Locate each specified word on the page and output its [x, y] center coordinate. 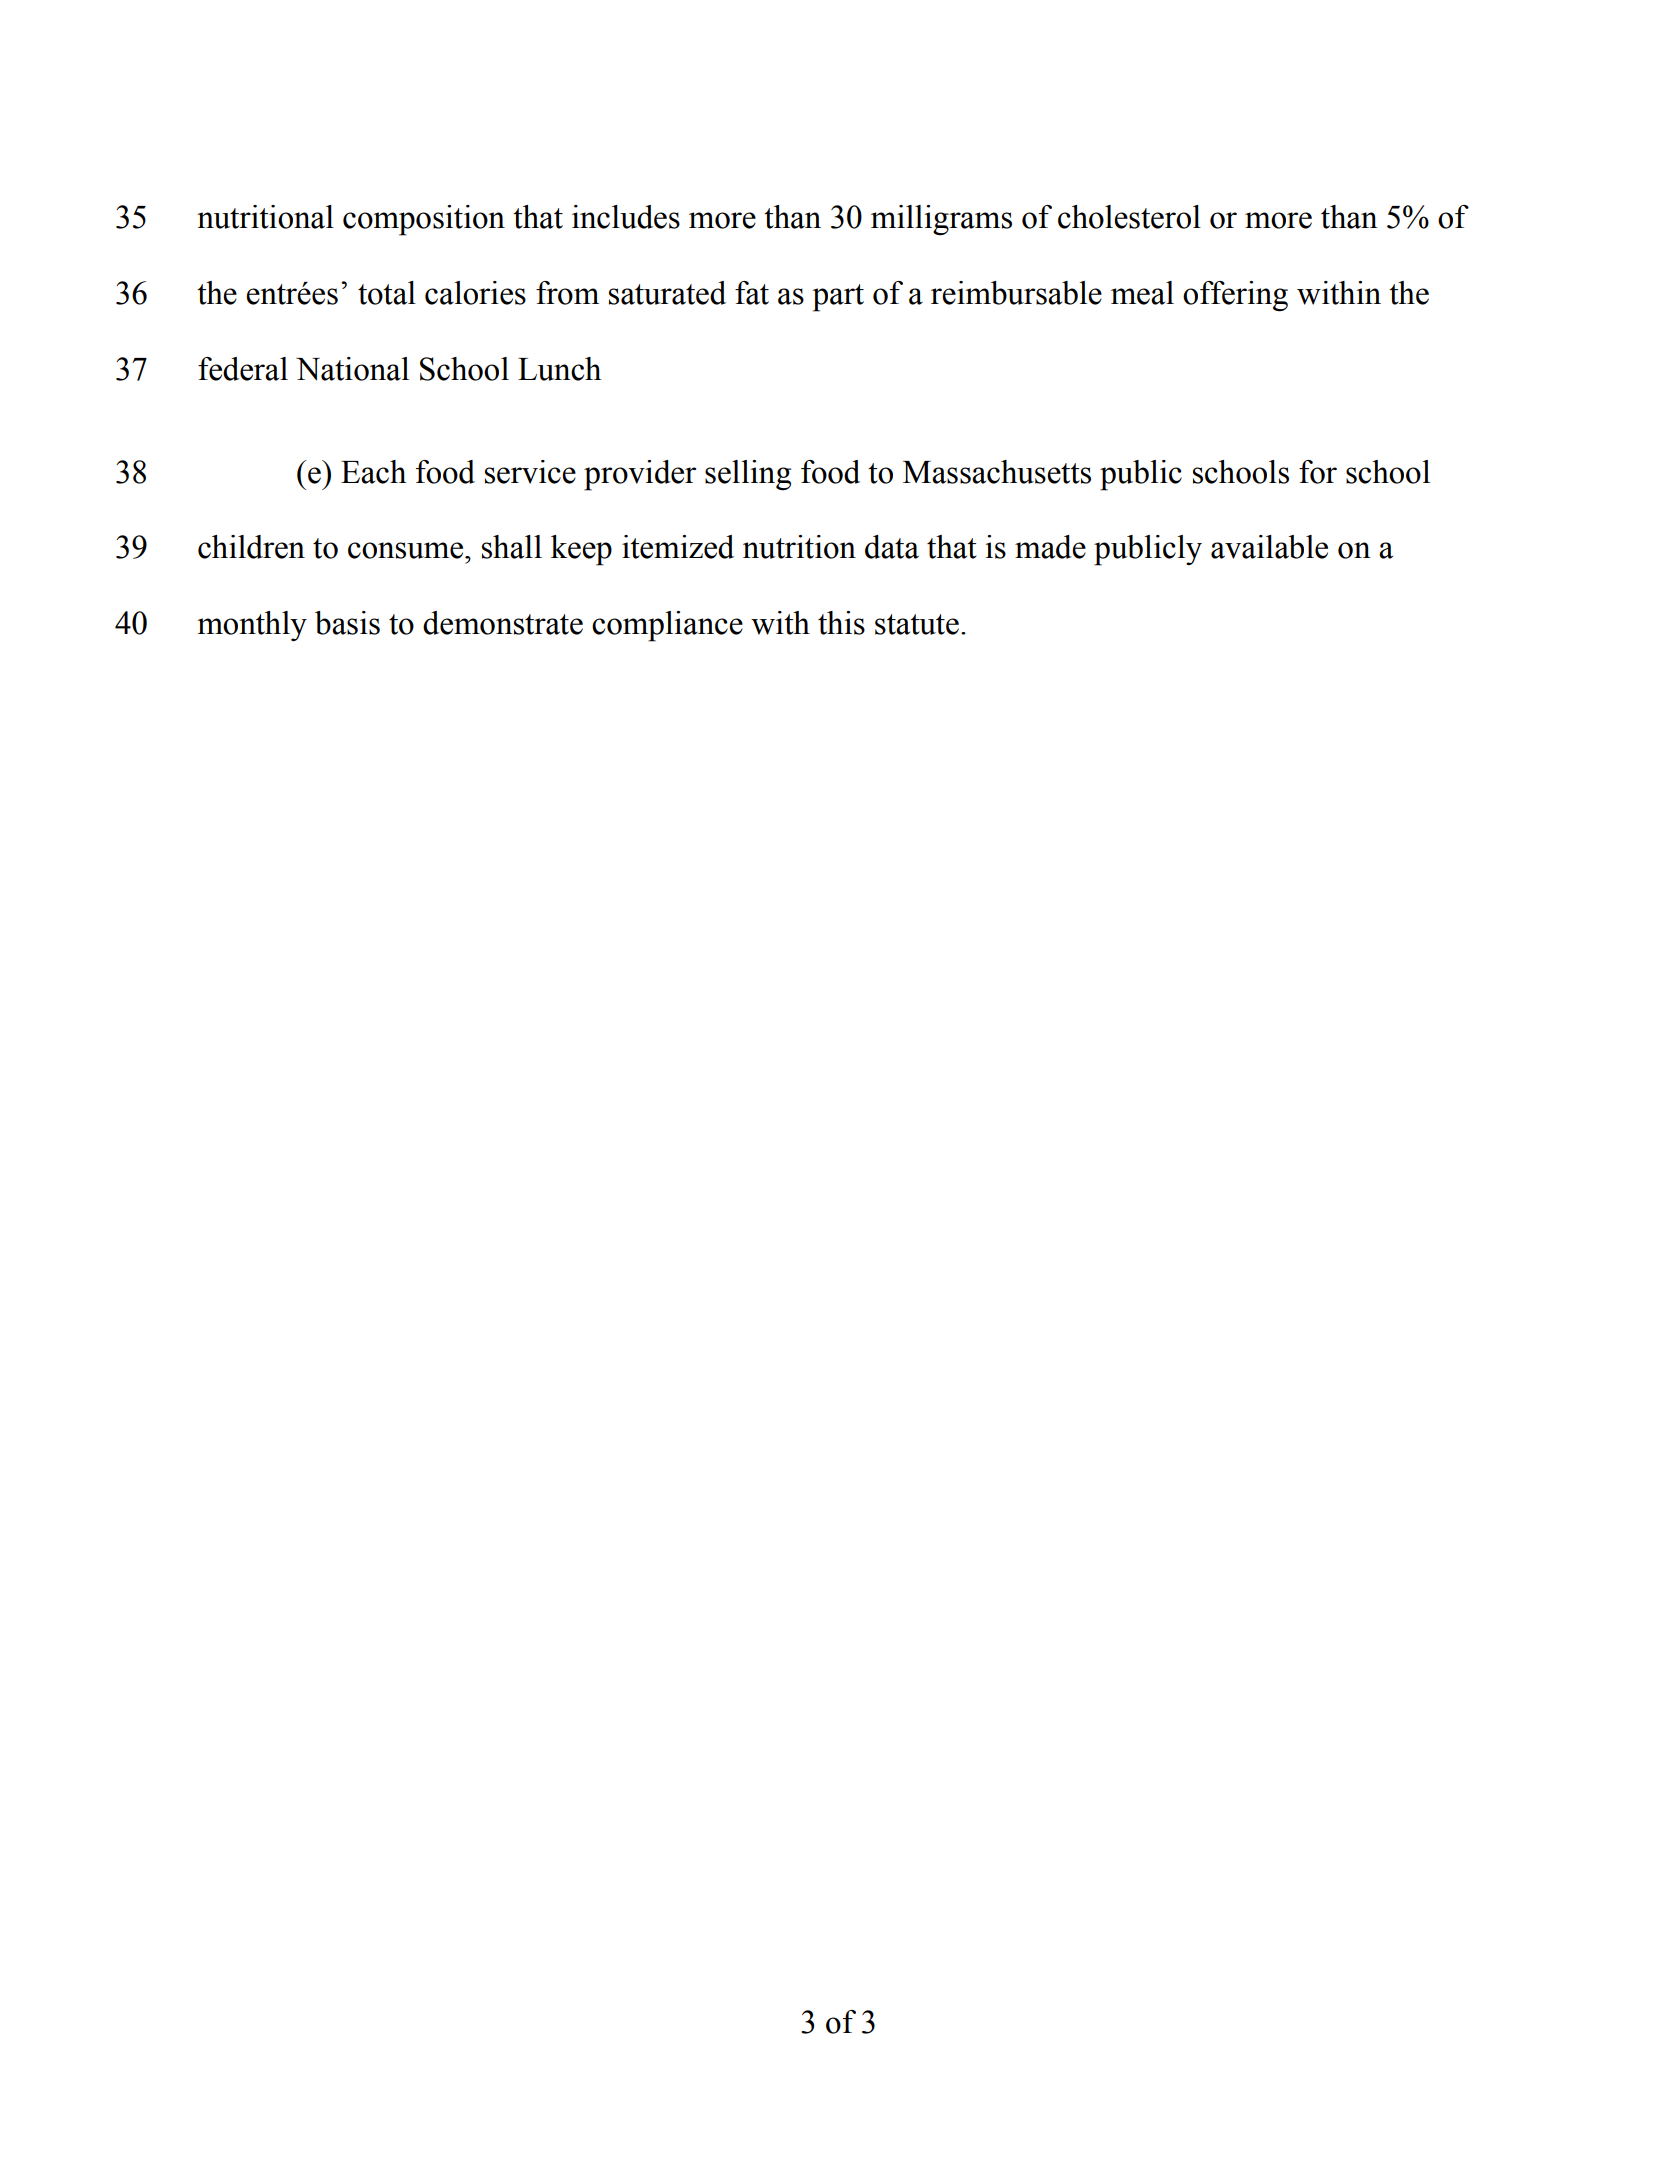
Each [373, 472]
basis [347, 623]
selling [748, 475]
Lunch [559, 369]
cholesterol [1129, 217]
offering [1235, 296]
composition [424, 220]
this [841, 623]
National [352, 369]
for [1318, 472]
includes [626, 217]
